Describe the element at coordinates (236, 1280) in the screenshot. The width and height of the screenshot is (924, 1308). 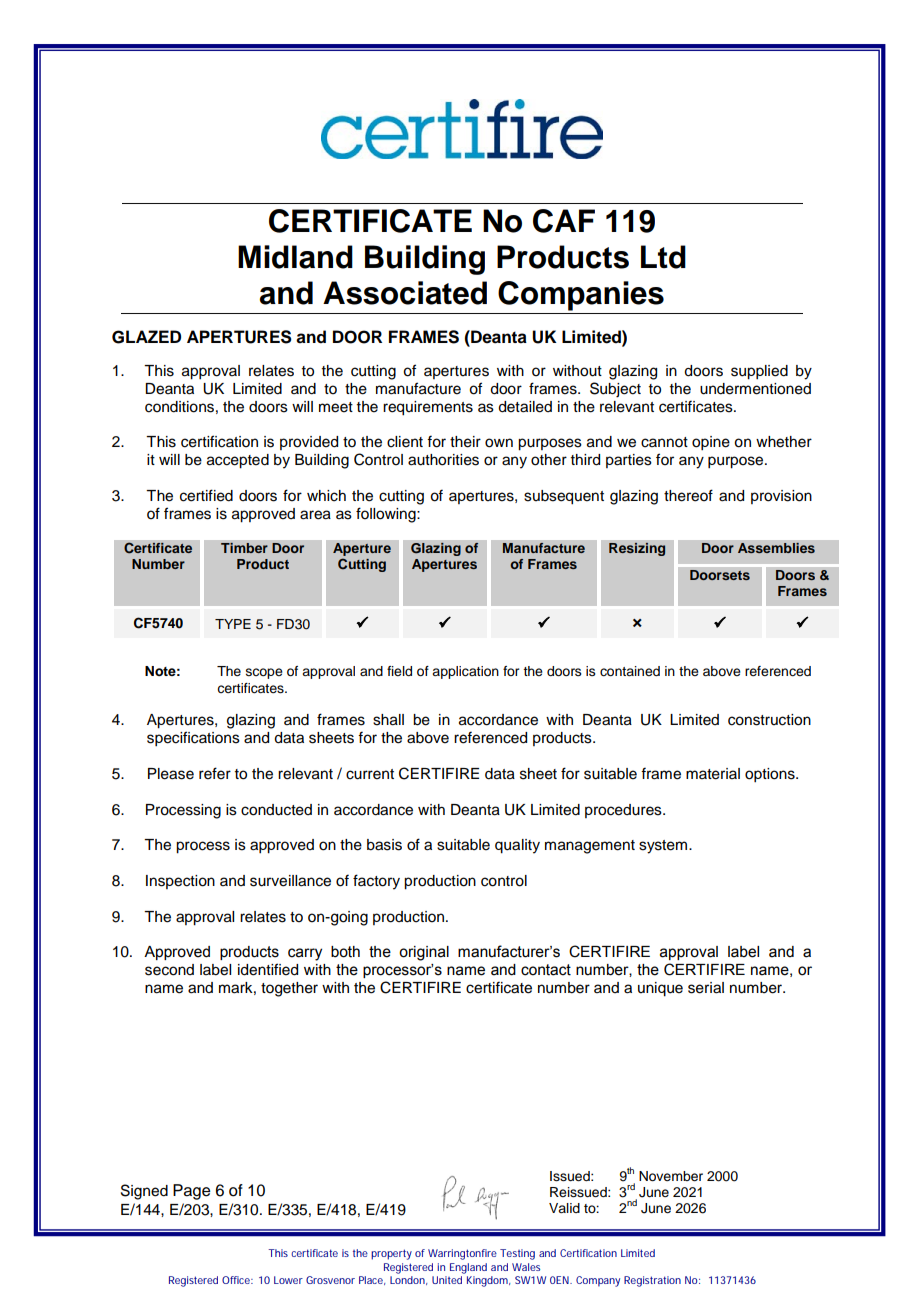
I see `Office` at that location.
